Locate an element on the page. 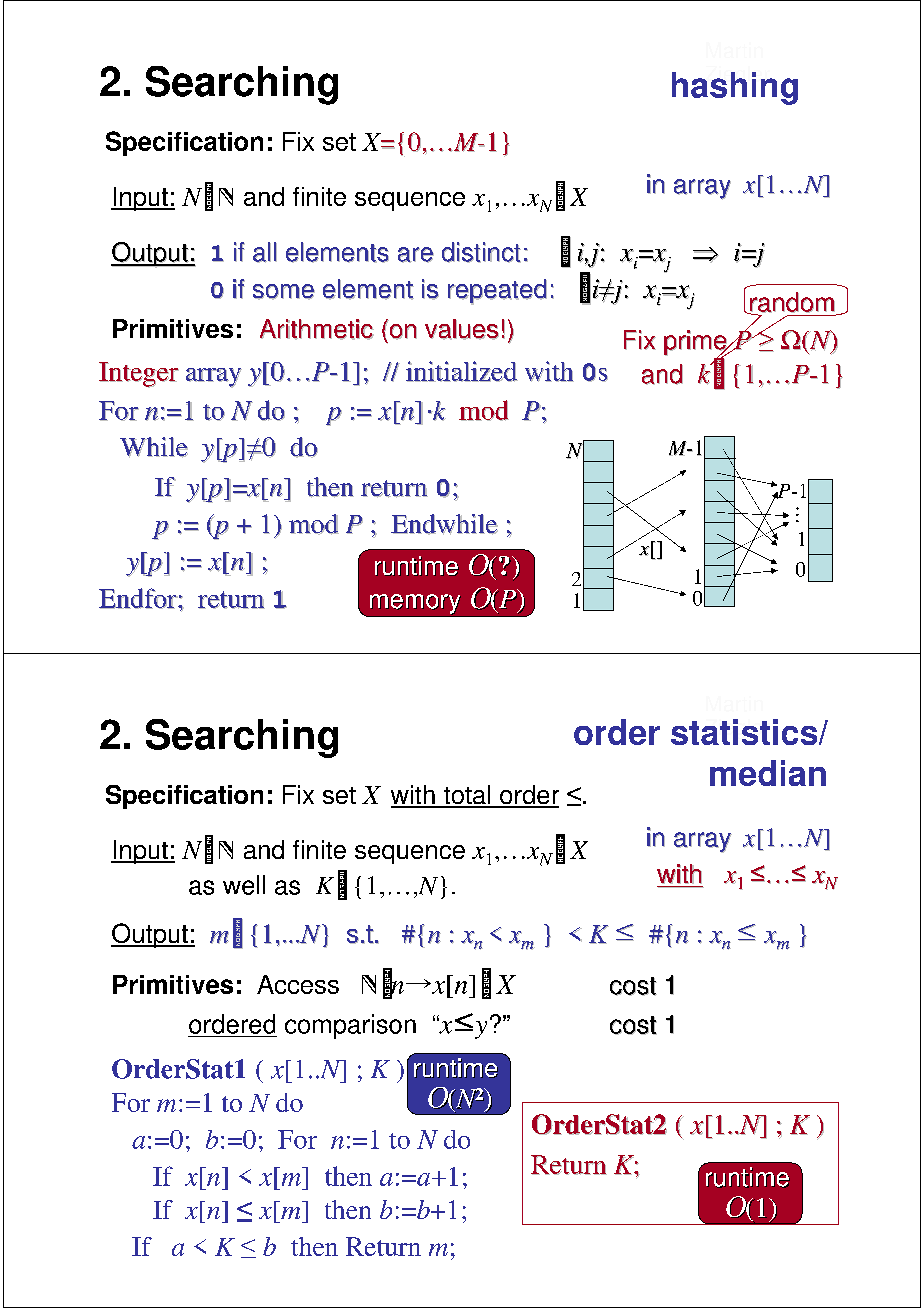 The image size is (924, 1308). distinct is located at coordinates (481, 252).
